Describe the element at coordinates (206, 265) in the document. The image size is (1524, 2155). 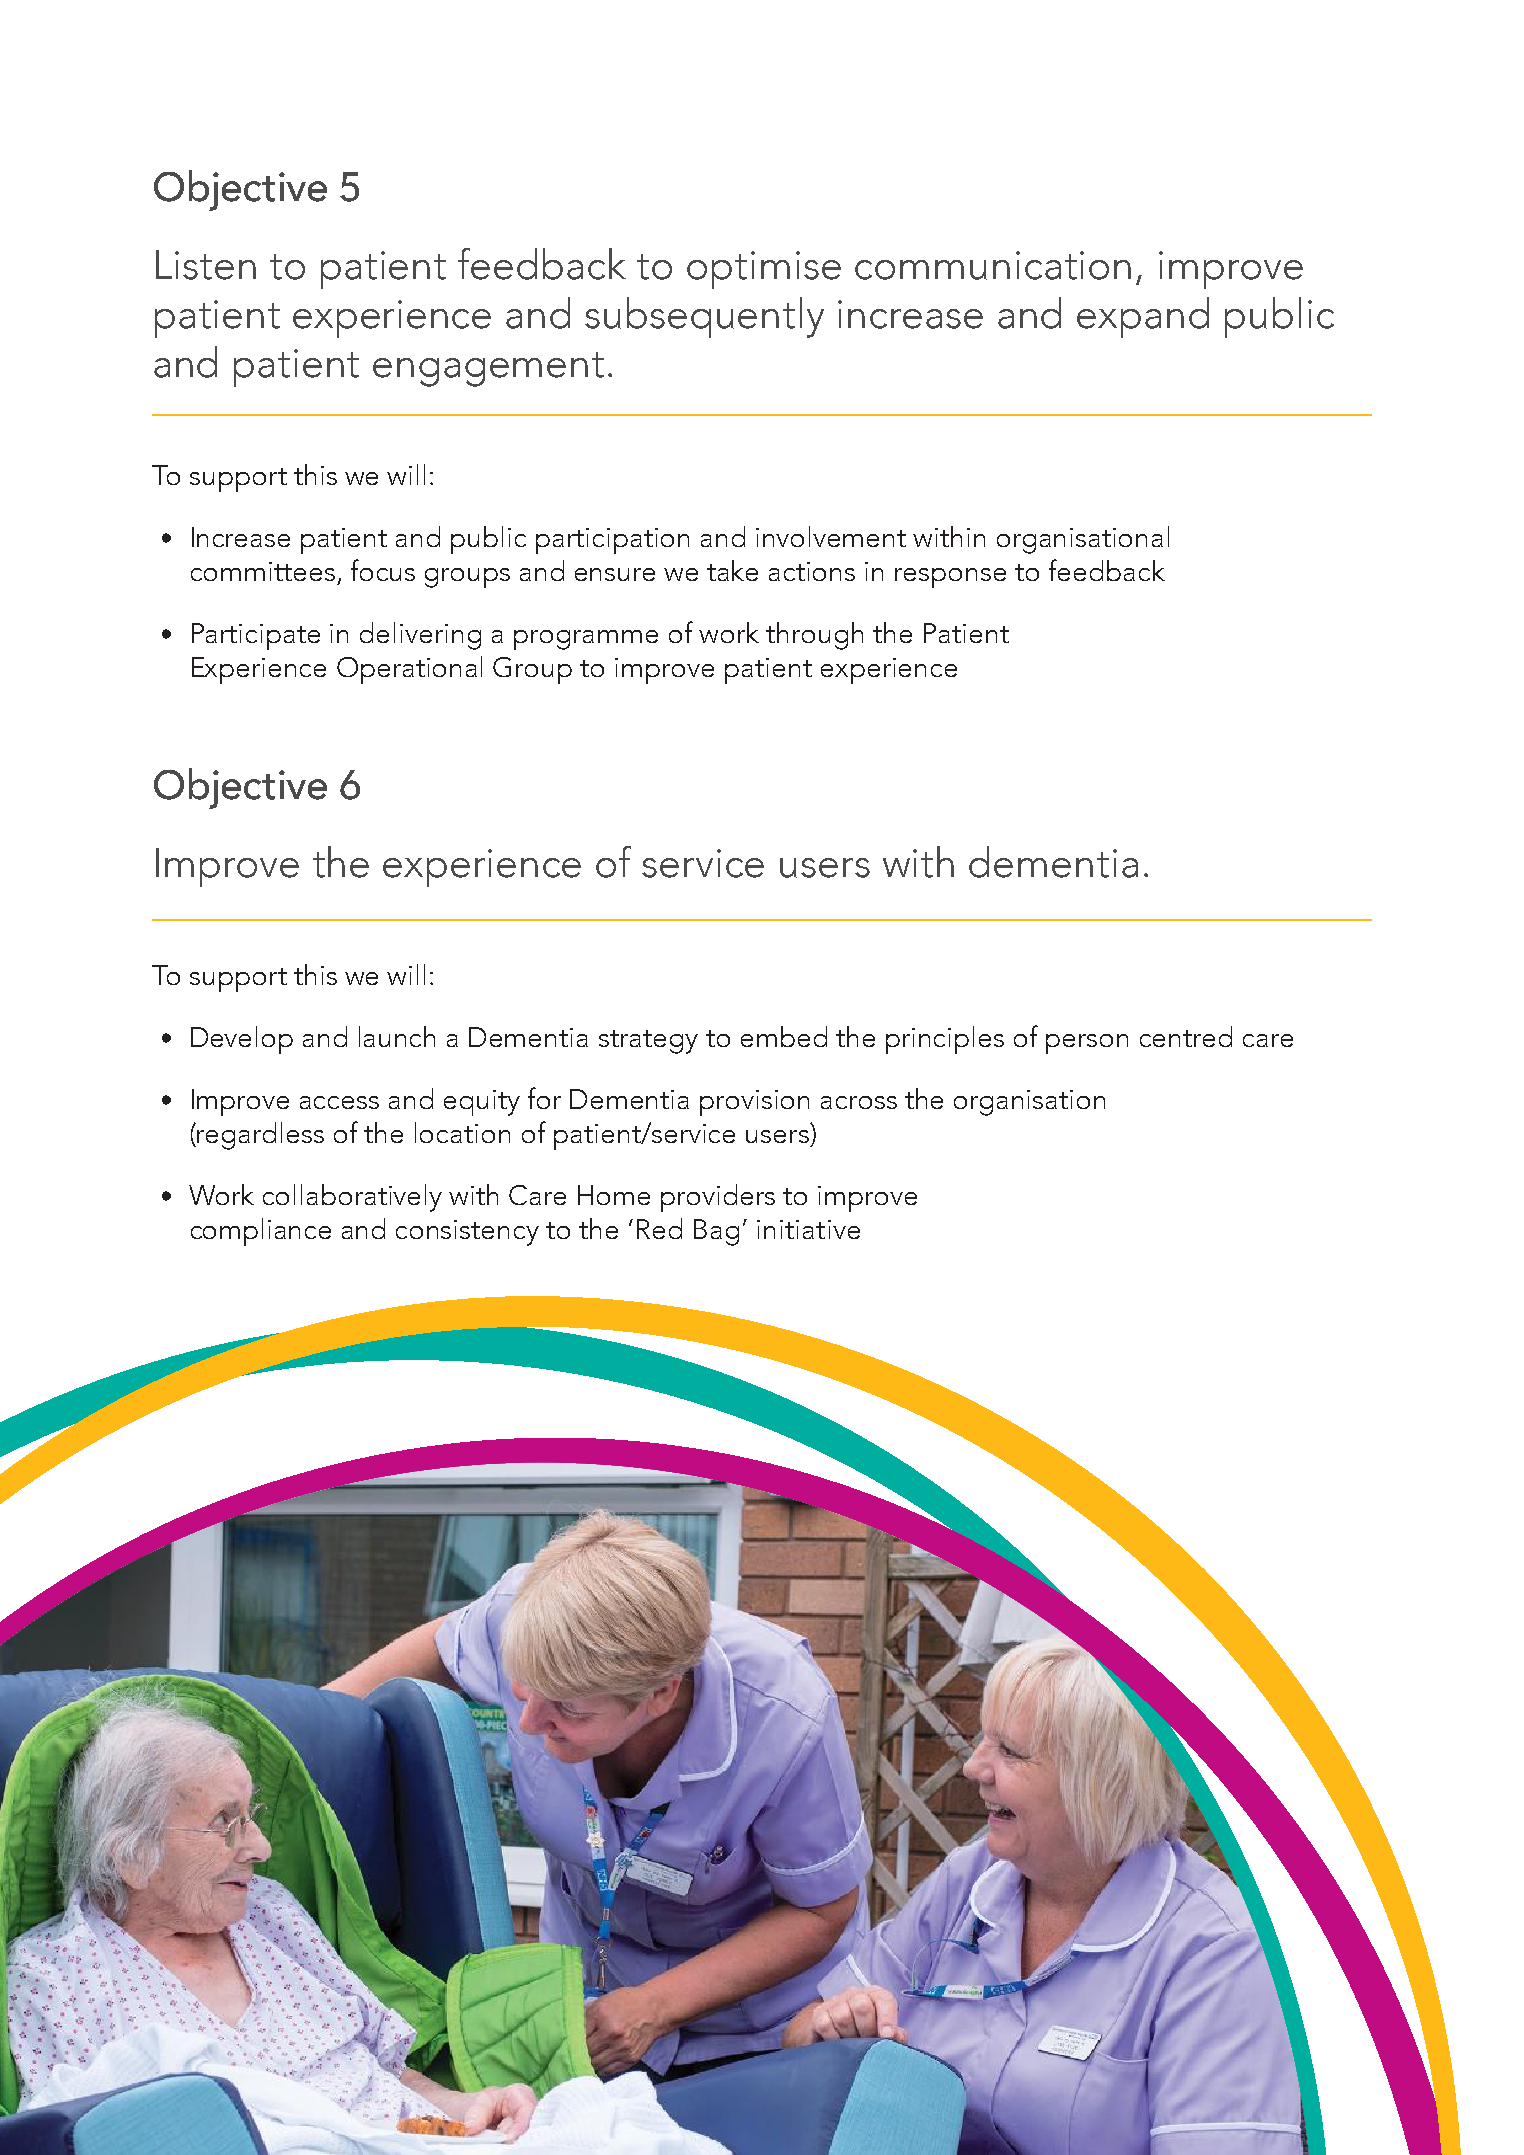
I see `Listen` at that location.
